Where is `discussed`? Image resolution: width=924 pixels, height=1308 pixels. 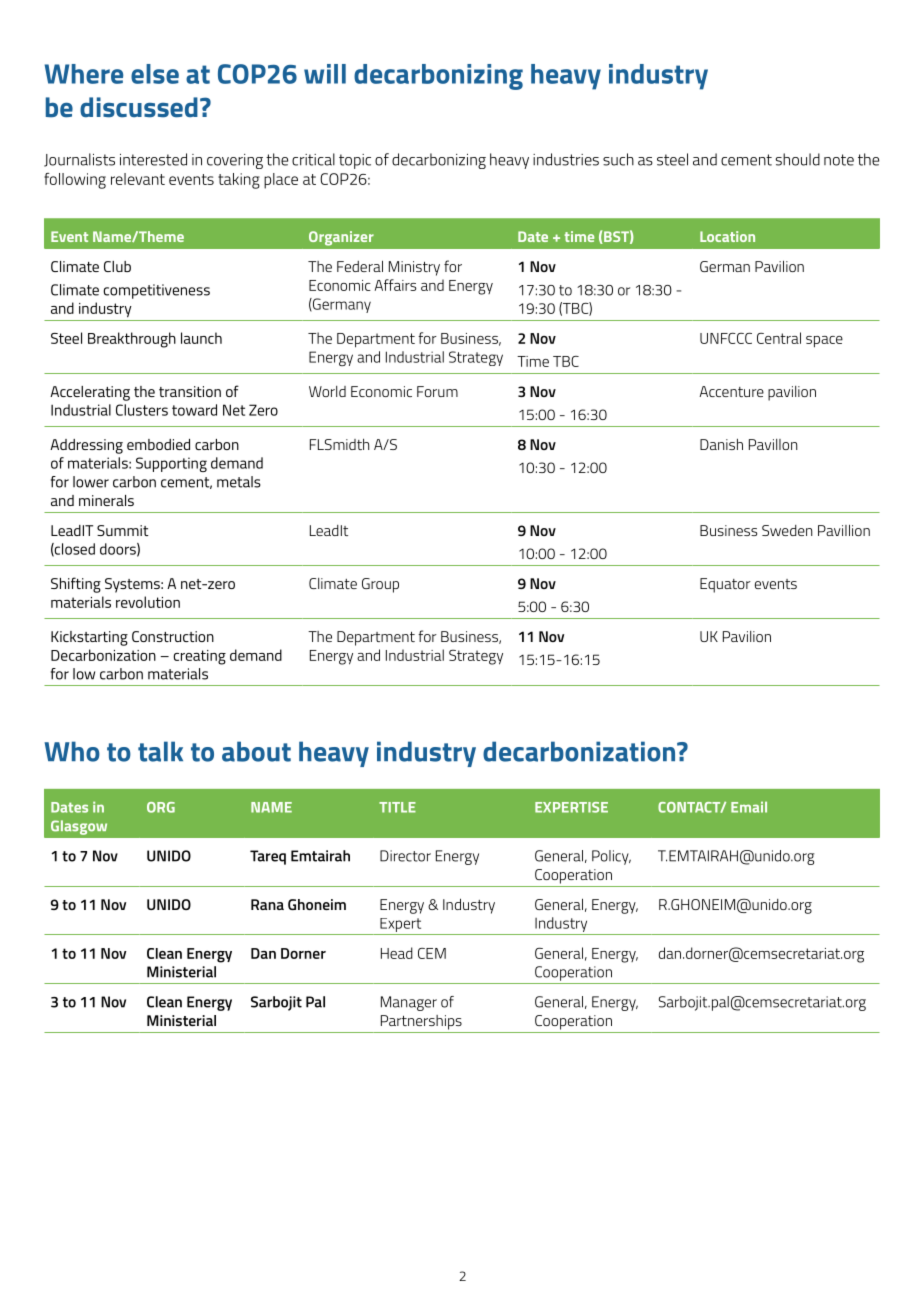
discussed is located at coordinates (139, 107).
